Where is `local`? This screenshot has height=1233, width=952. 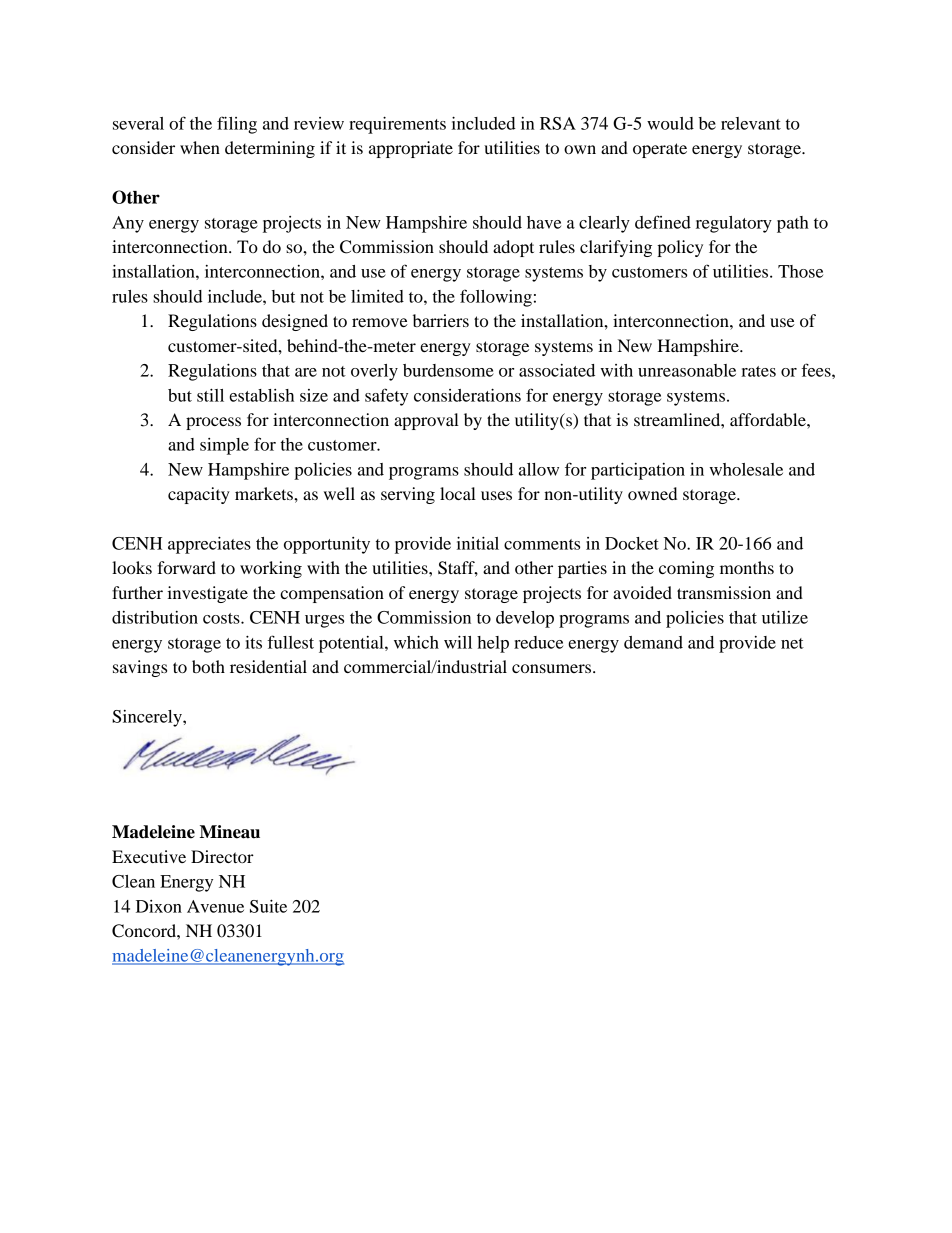 local is located at coordinates (458, 493).
